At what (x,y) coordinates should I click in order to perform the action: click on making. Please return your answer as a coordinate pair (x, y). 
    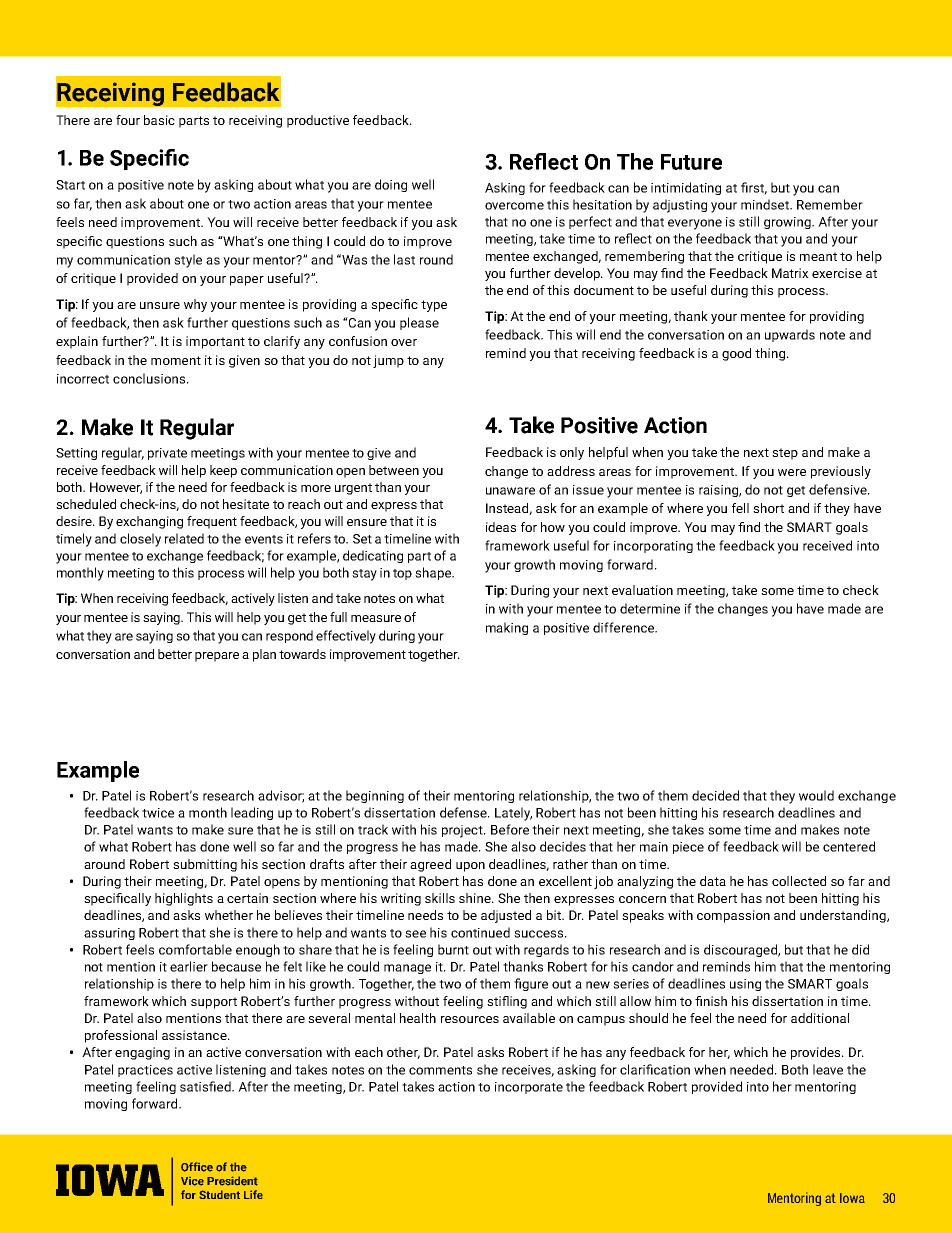
    Looking at the image, I should click on (507, 628).
